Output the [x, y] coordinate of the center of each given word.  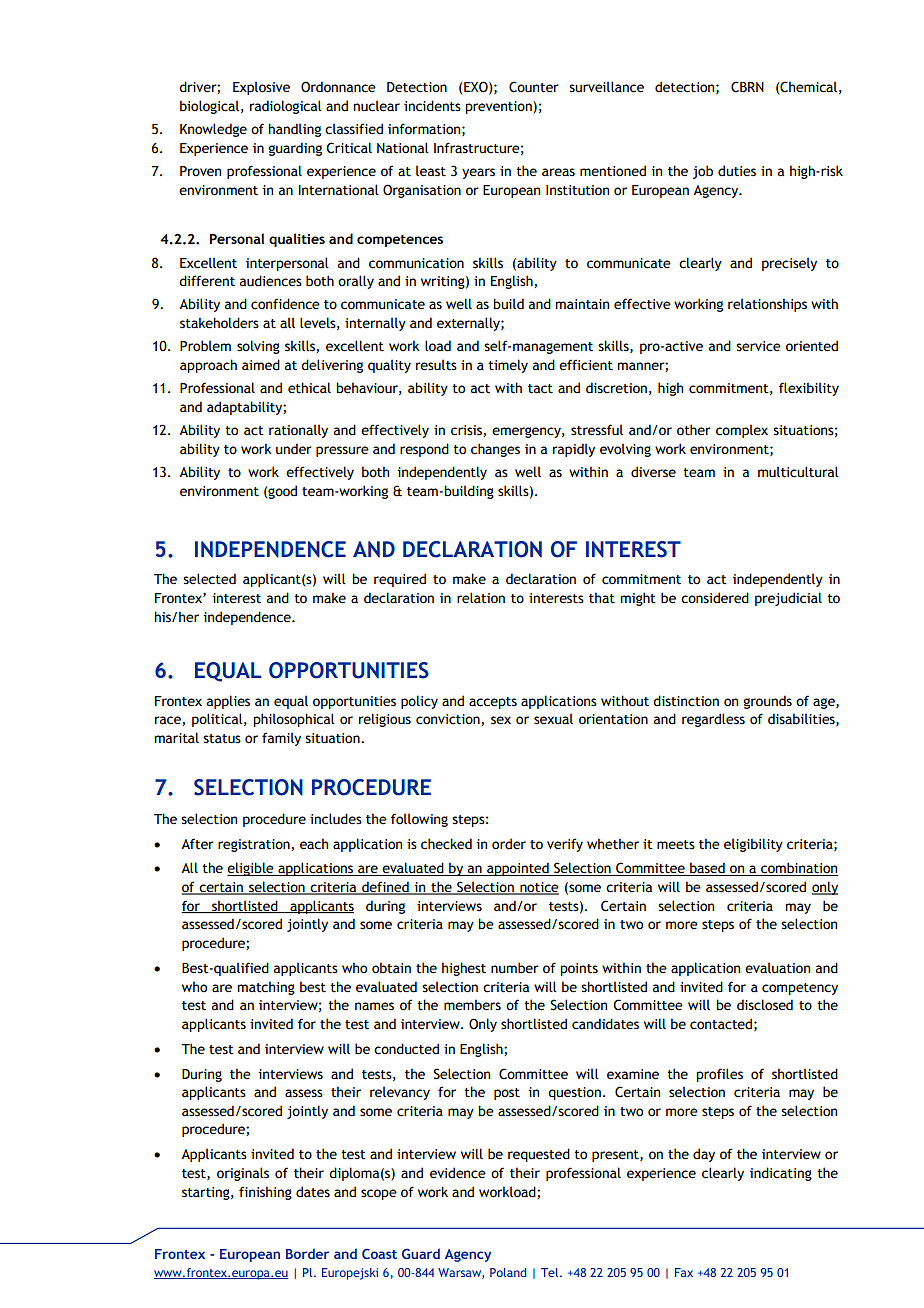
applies [228, 702]
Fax [684, 1272]
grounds [767, 702]
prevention [499, 107]
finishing [265, 1193]
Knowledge [213, 130]
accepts [493, 703]
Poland [508, 1272]
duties [737, 171]
